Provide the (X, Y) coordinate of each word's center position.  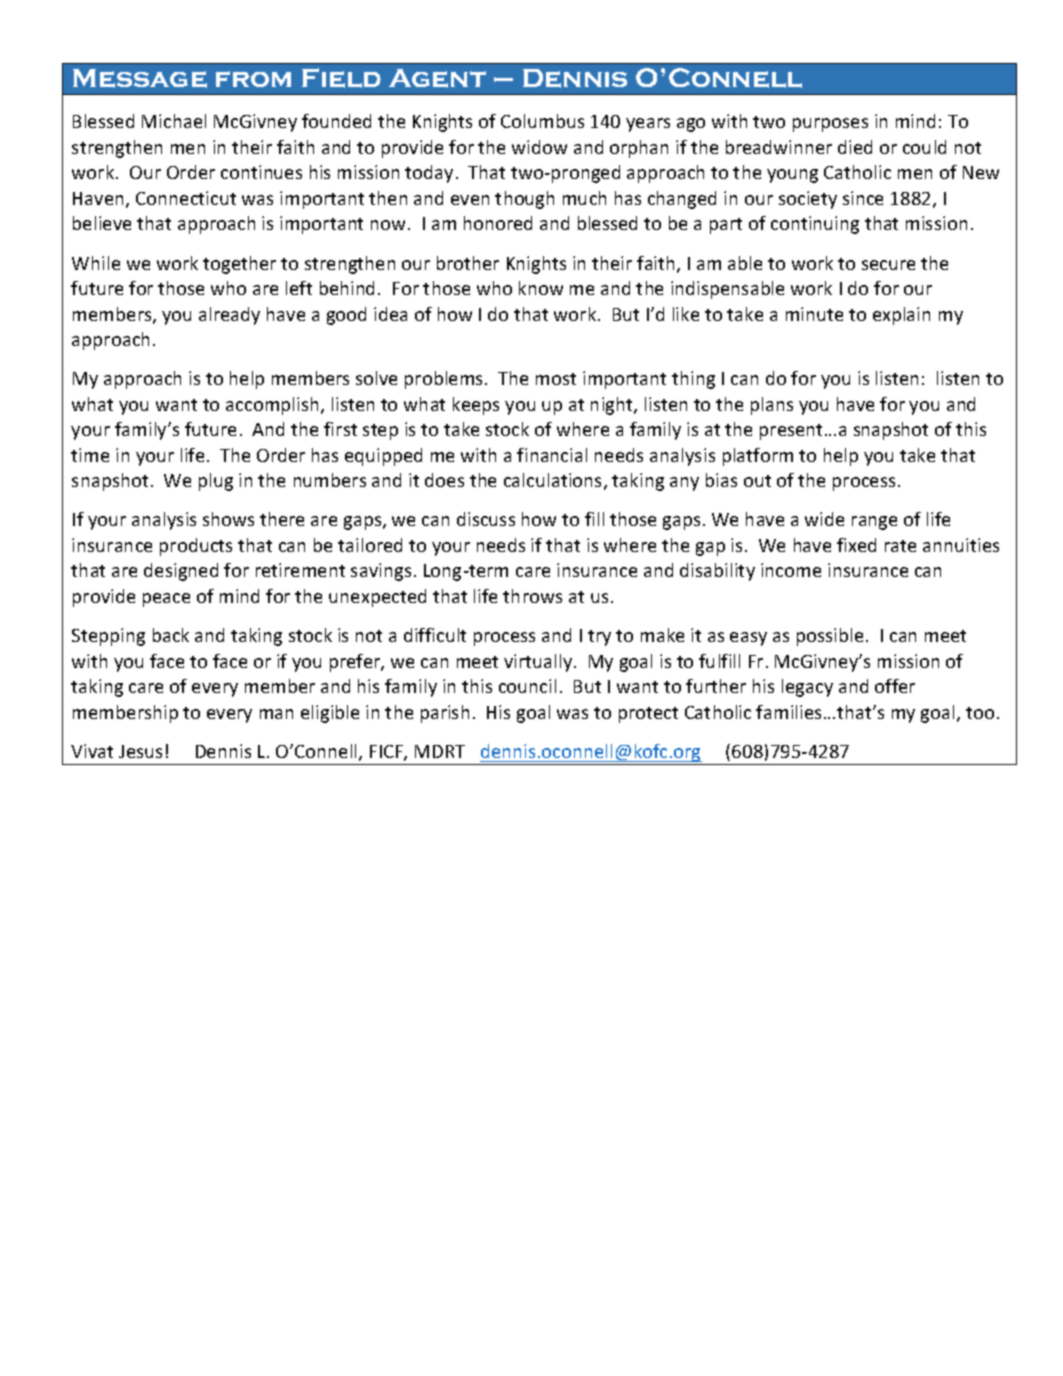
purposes (830, 125)
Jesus (140, 751)
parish (445, 714)
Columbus (542, 121)
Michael (174, 121)
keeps (476, 406)
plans (772, 406)
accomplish (272, 406)
